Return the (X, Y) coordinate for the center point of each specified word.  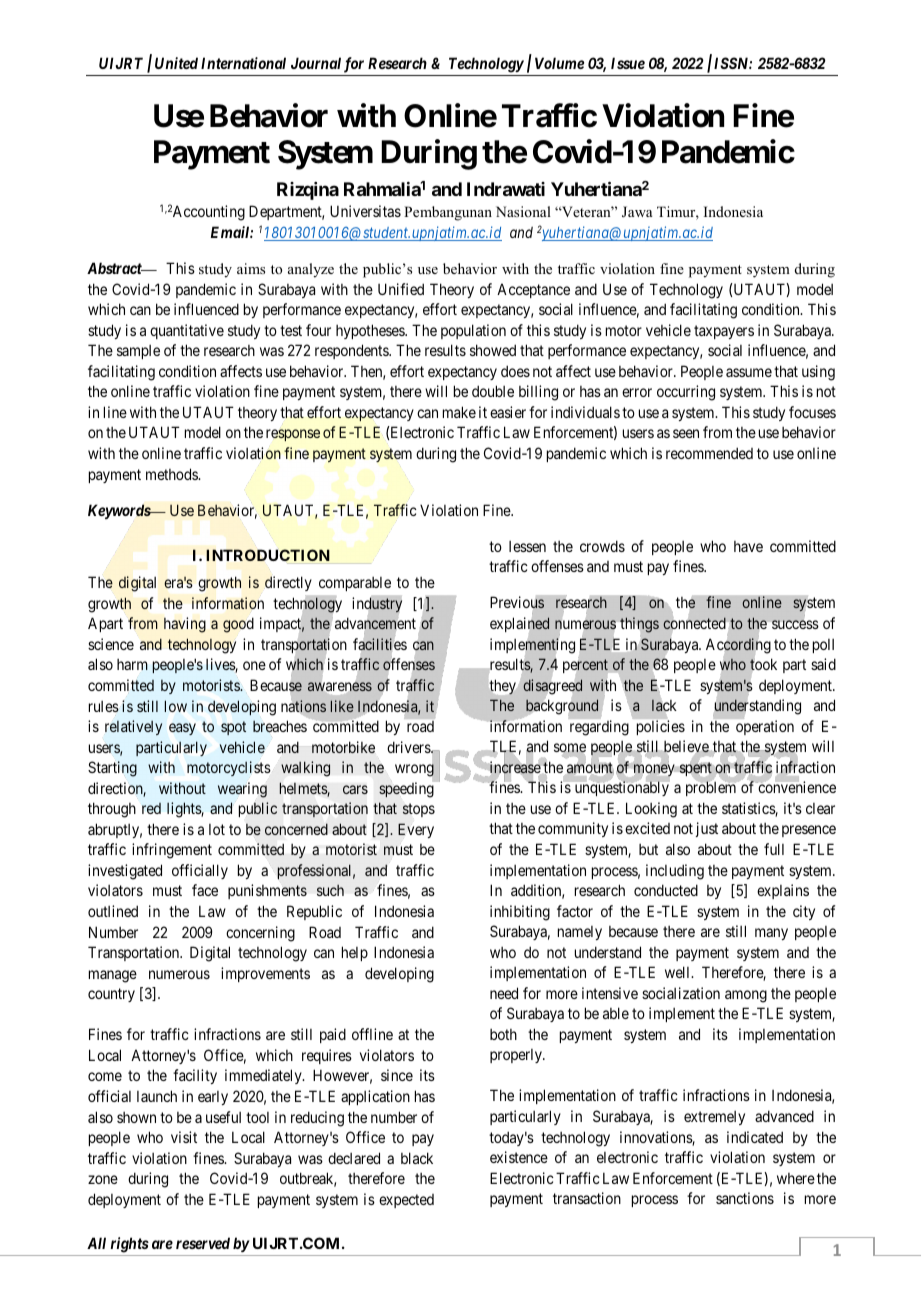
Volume (559, 63)
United (176, 63)
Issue (628, 63)
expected (406, 1201)
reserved (203, 1243)
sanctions (745, 1198)
